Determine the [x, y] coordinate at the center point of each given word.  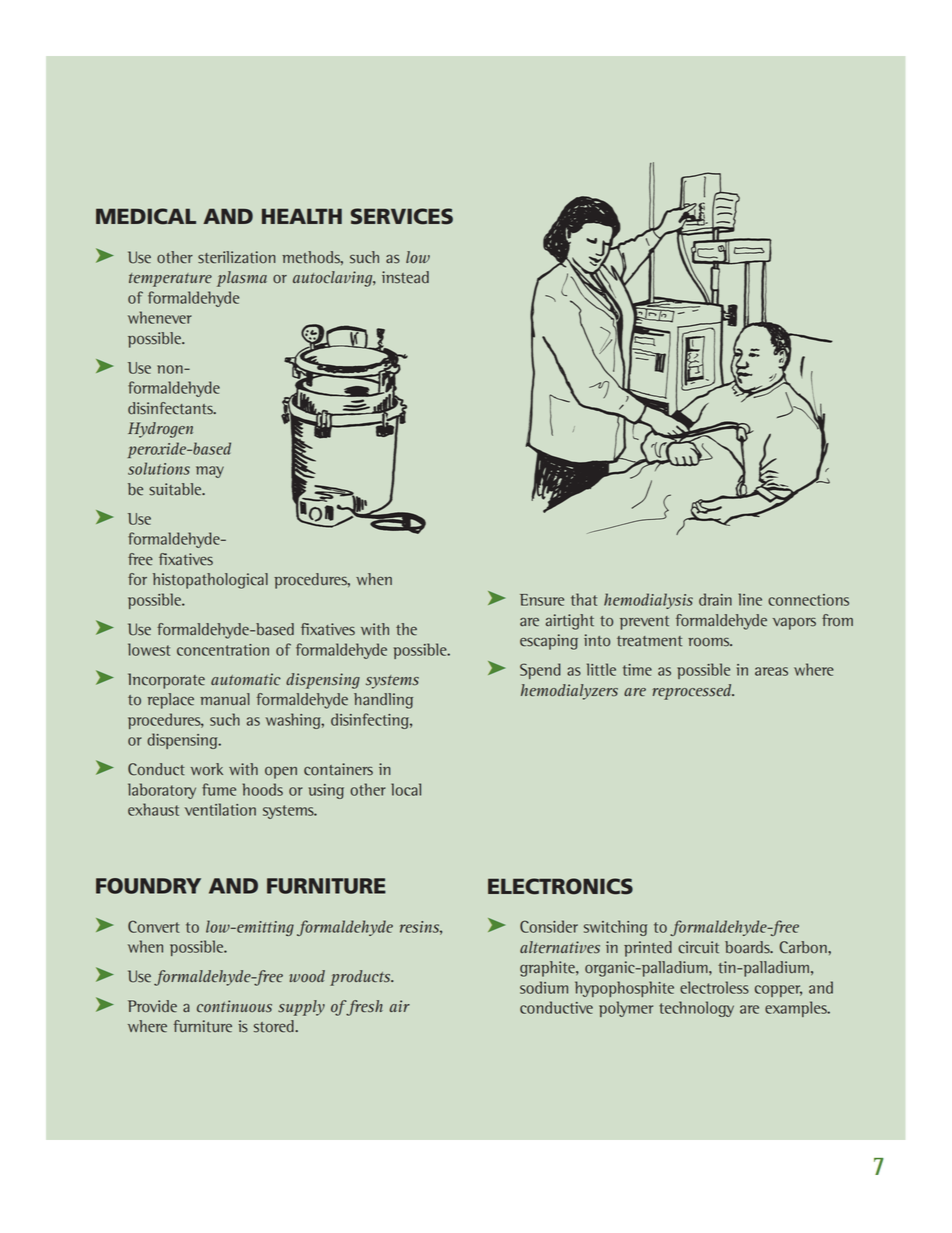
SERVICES [402, 216]
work [207, 769]
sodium [544, 987]
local [406, 789]
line [750, 599]
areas [771, 671]
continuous [234, 1006]
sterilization [236, 257]
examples [797, 1009]
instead [405, 277]
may [210, 472]
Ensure [542, 600]
